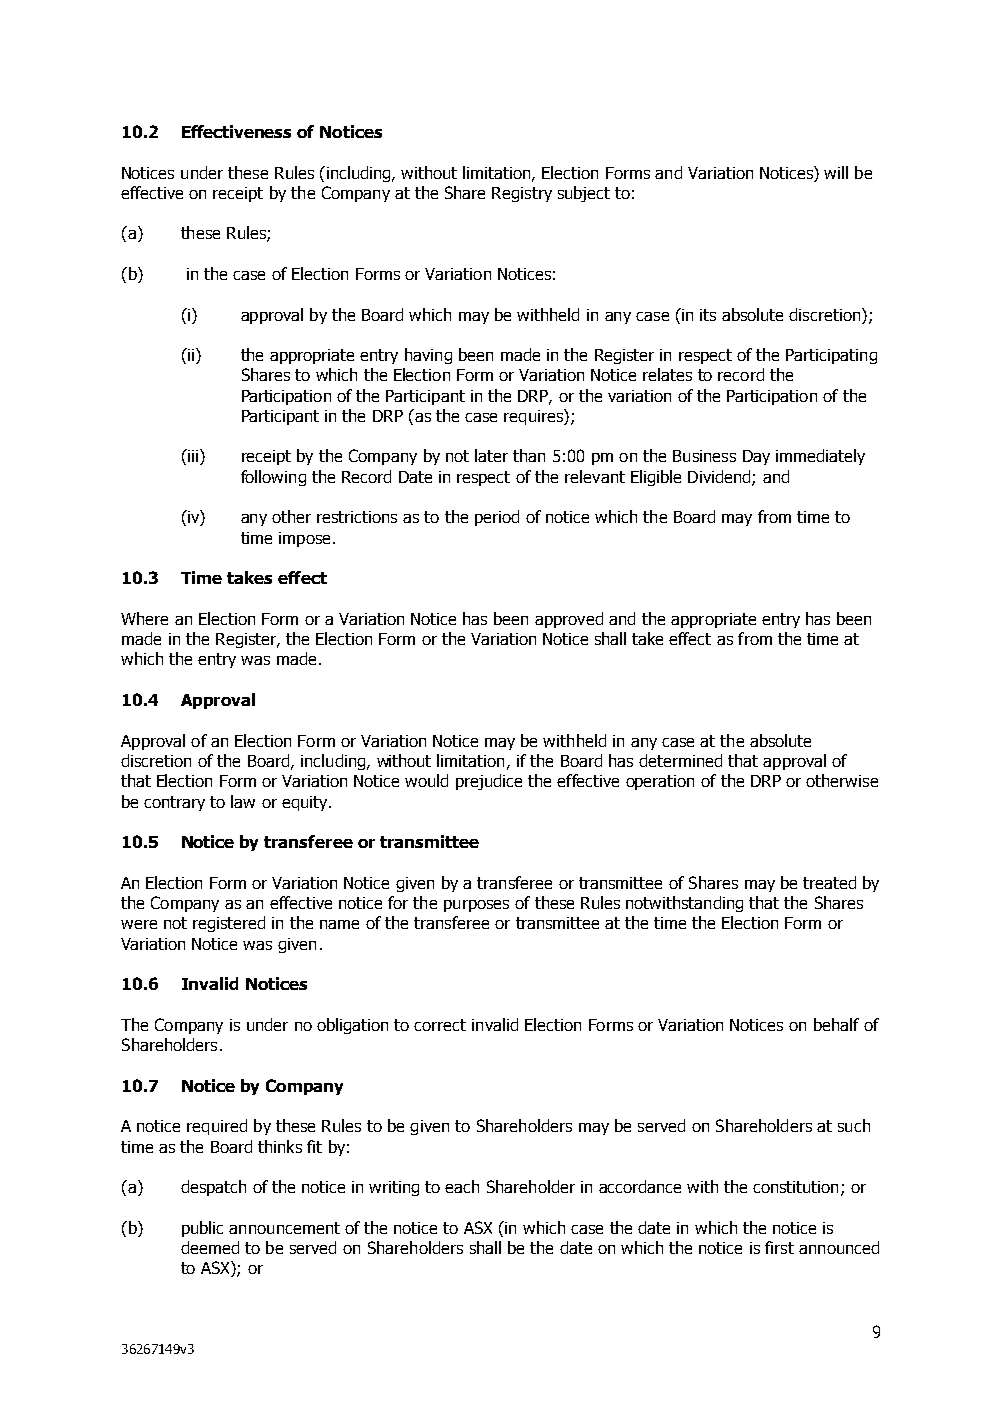 The image size is (1002, 1417). Describe the element at coordinates (202, 1229) in the page. I see `public` at that location.
